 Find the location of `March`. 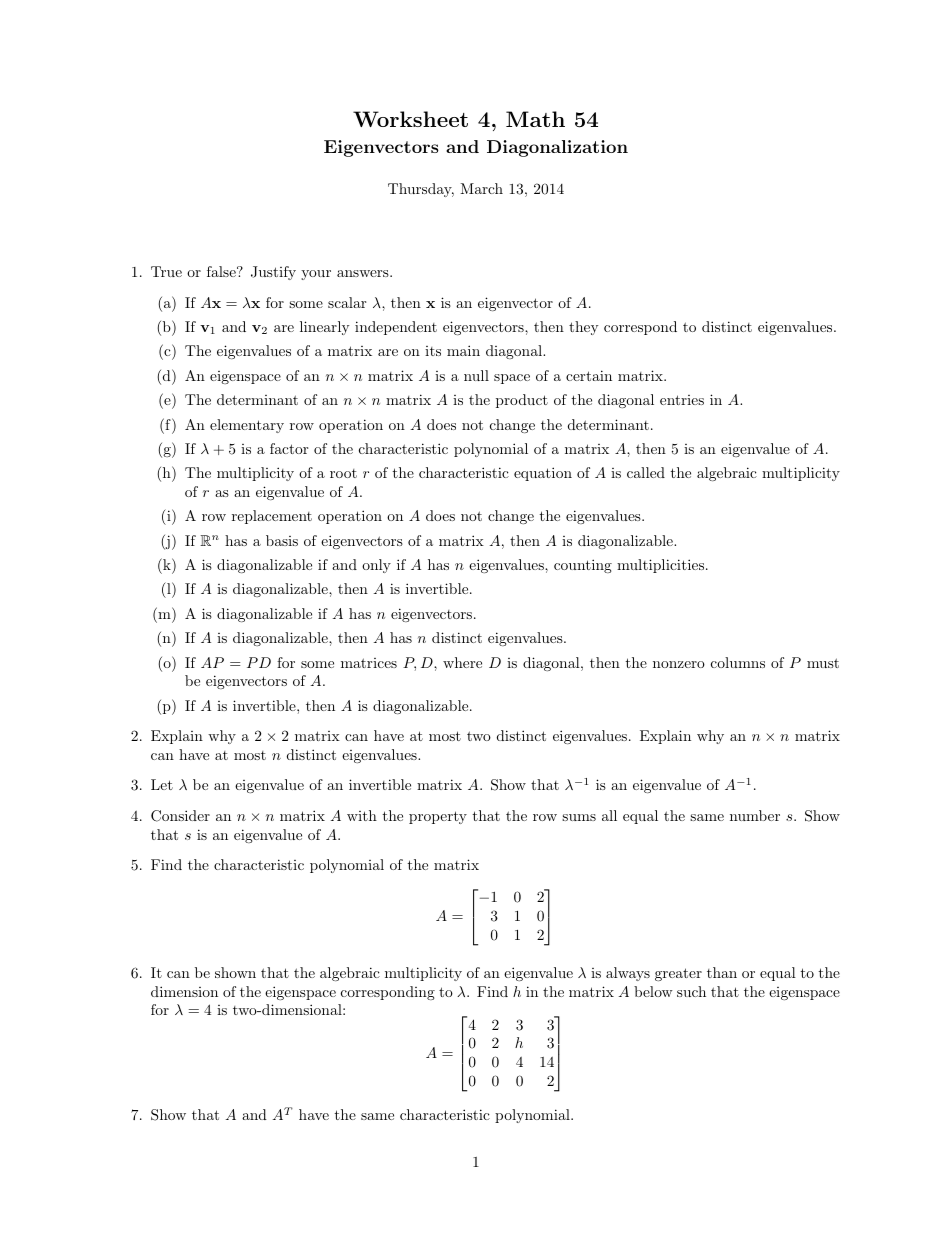

March is located at coordinates (481, 188).
